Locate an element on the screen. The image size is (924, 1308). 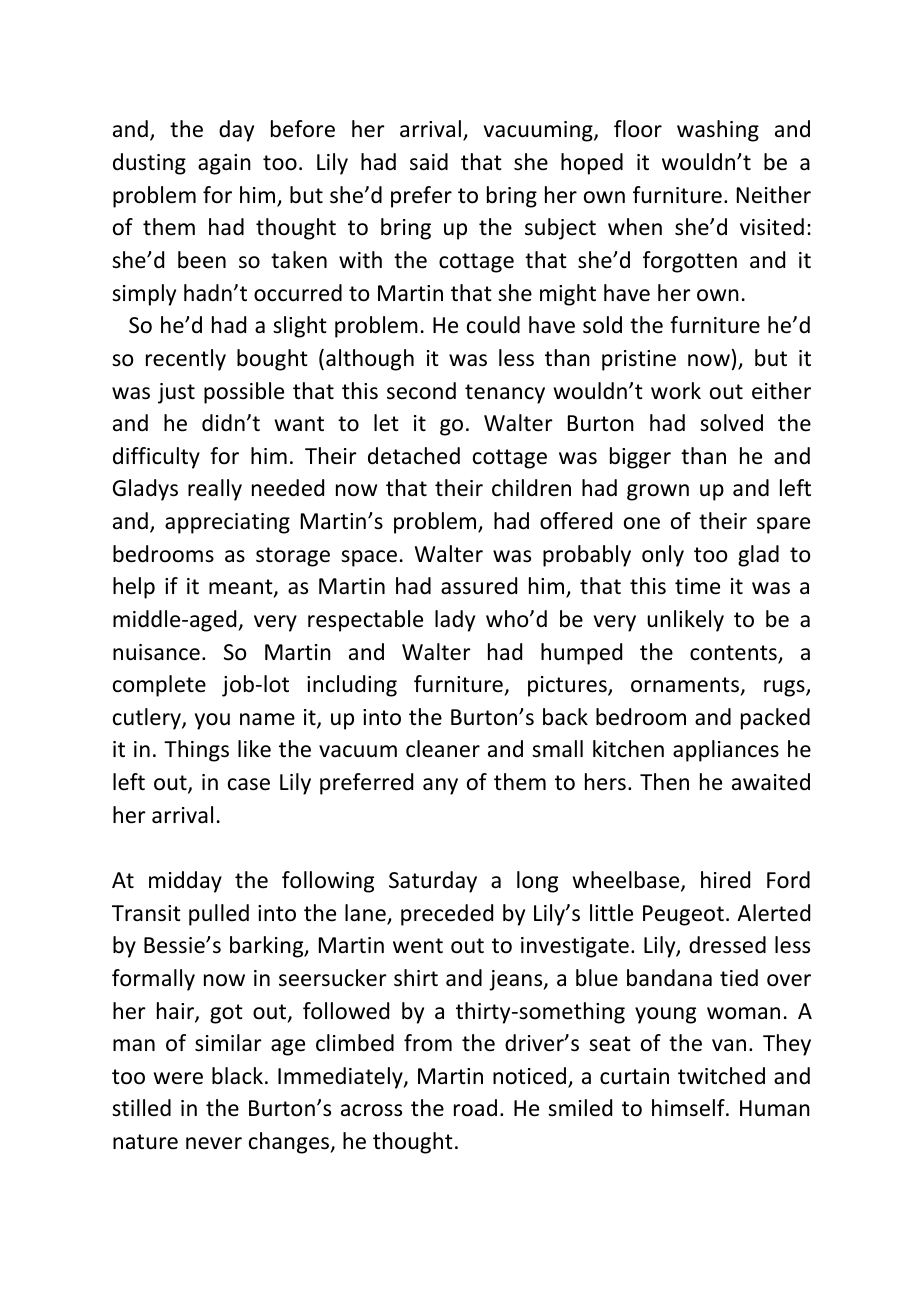
said is located at coordinates (429, 162).
